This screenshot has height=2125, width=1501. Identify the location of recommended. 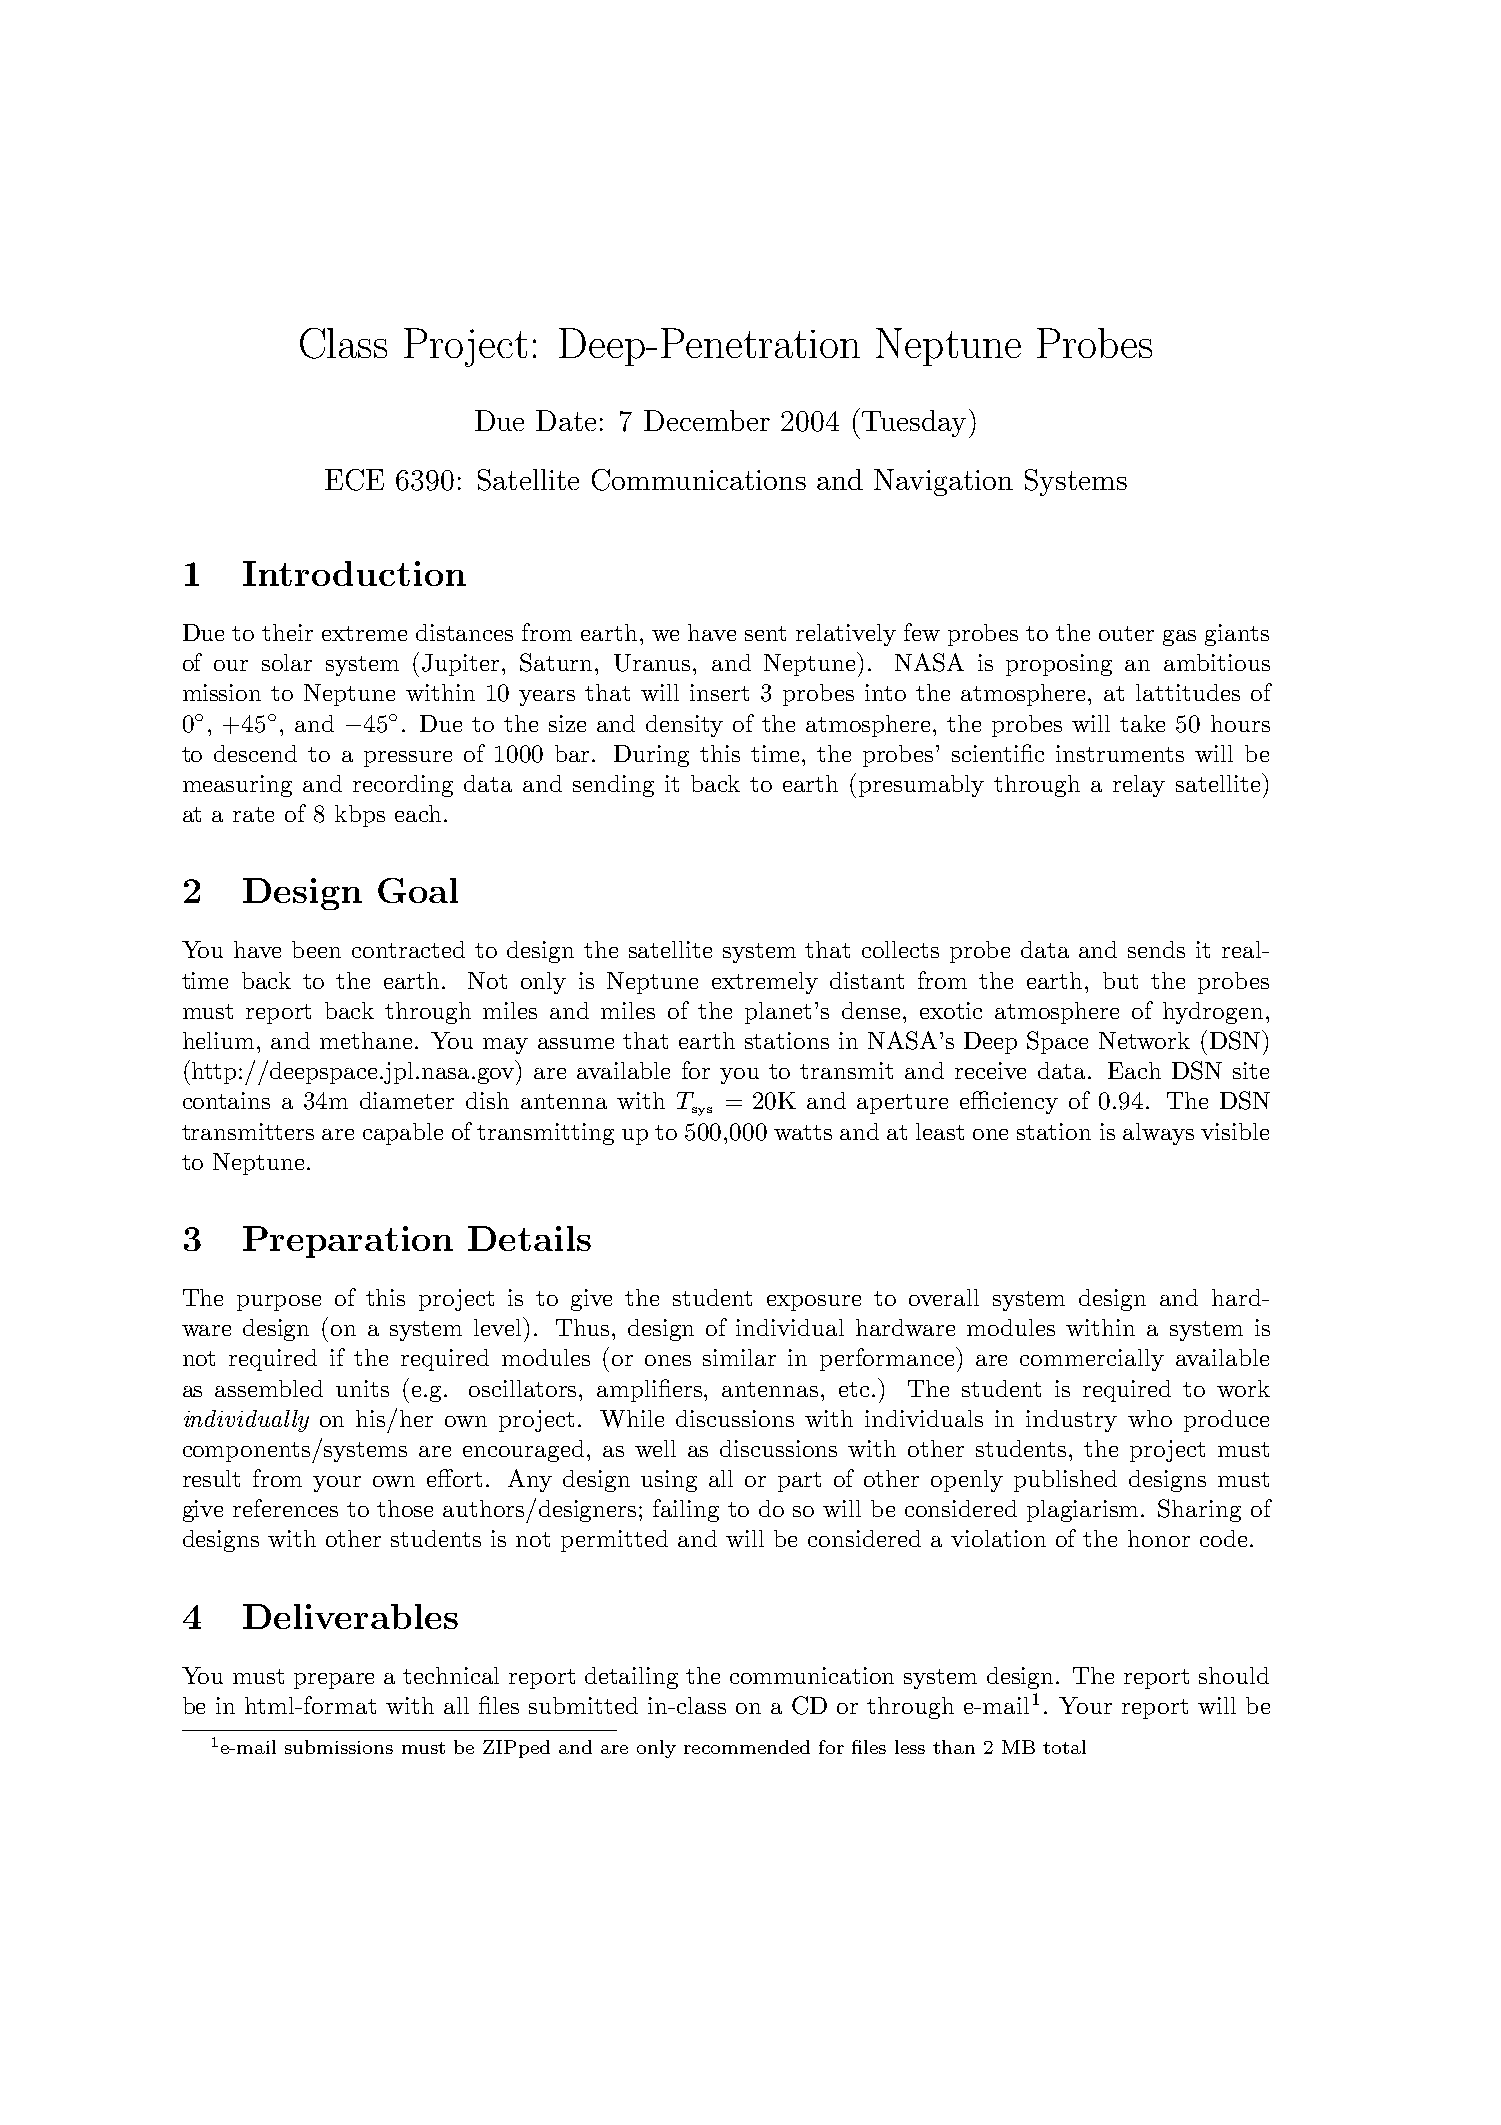
(747, 1747).
